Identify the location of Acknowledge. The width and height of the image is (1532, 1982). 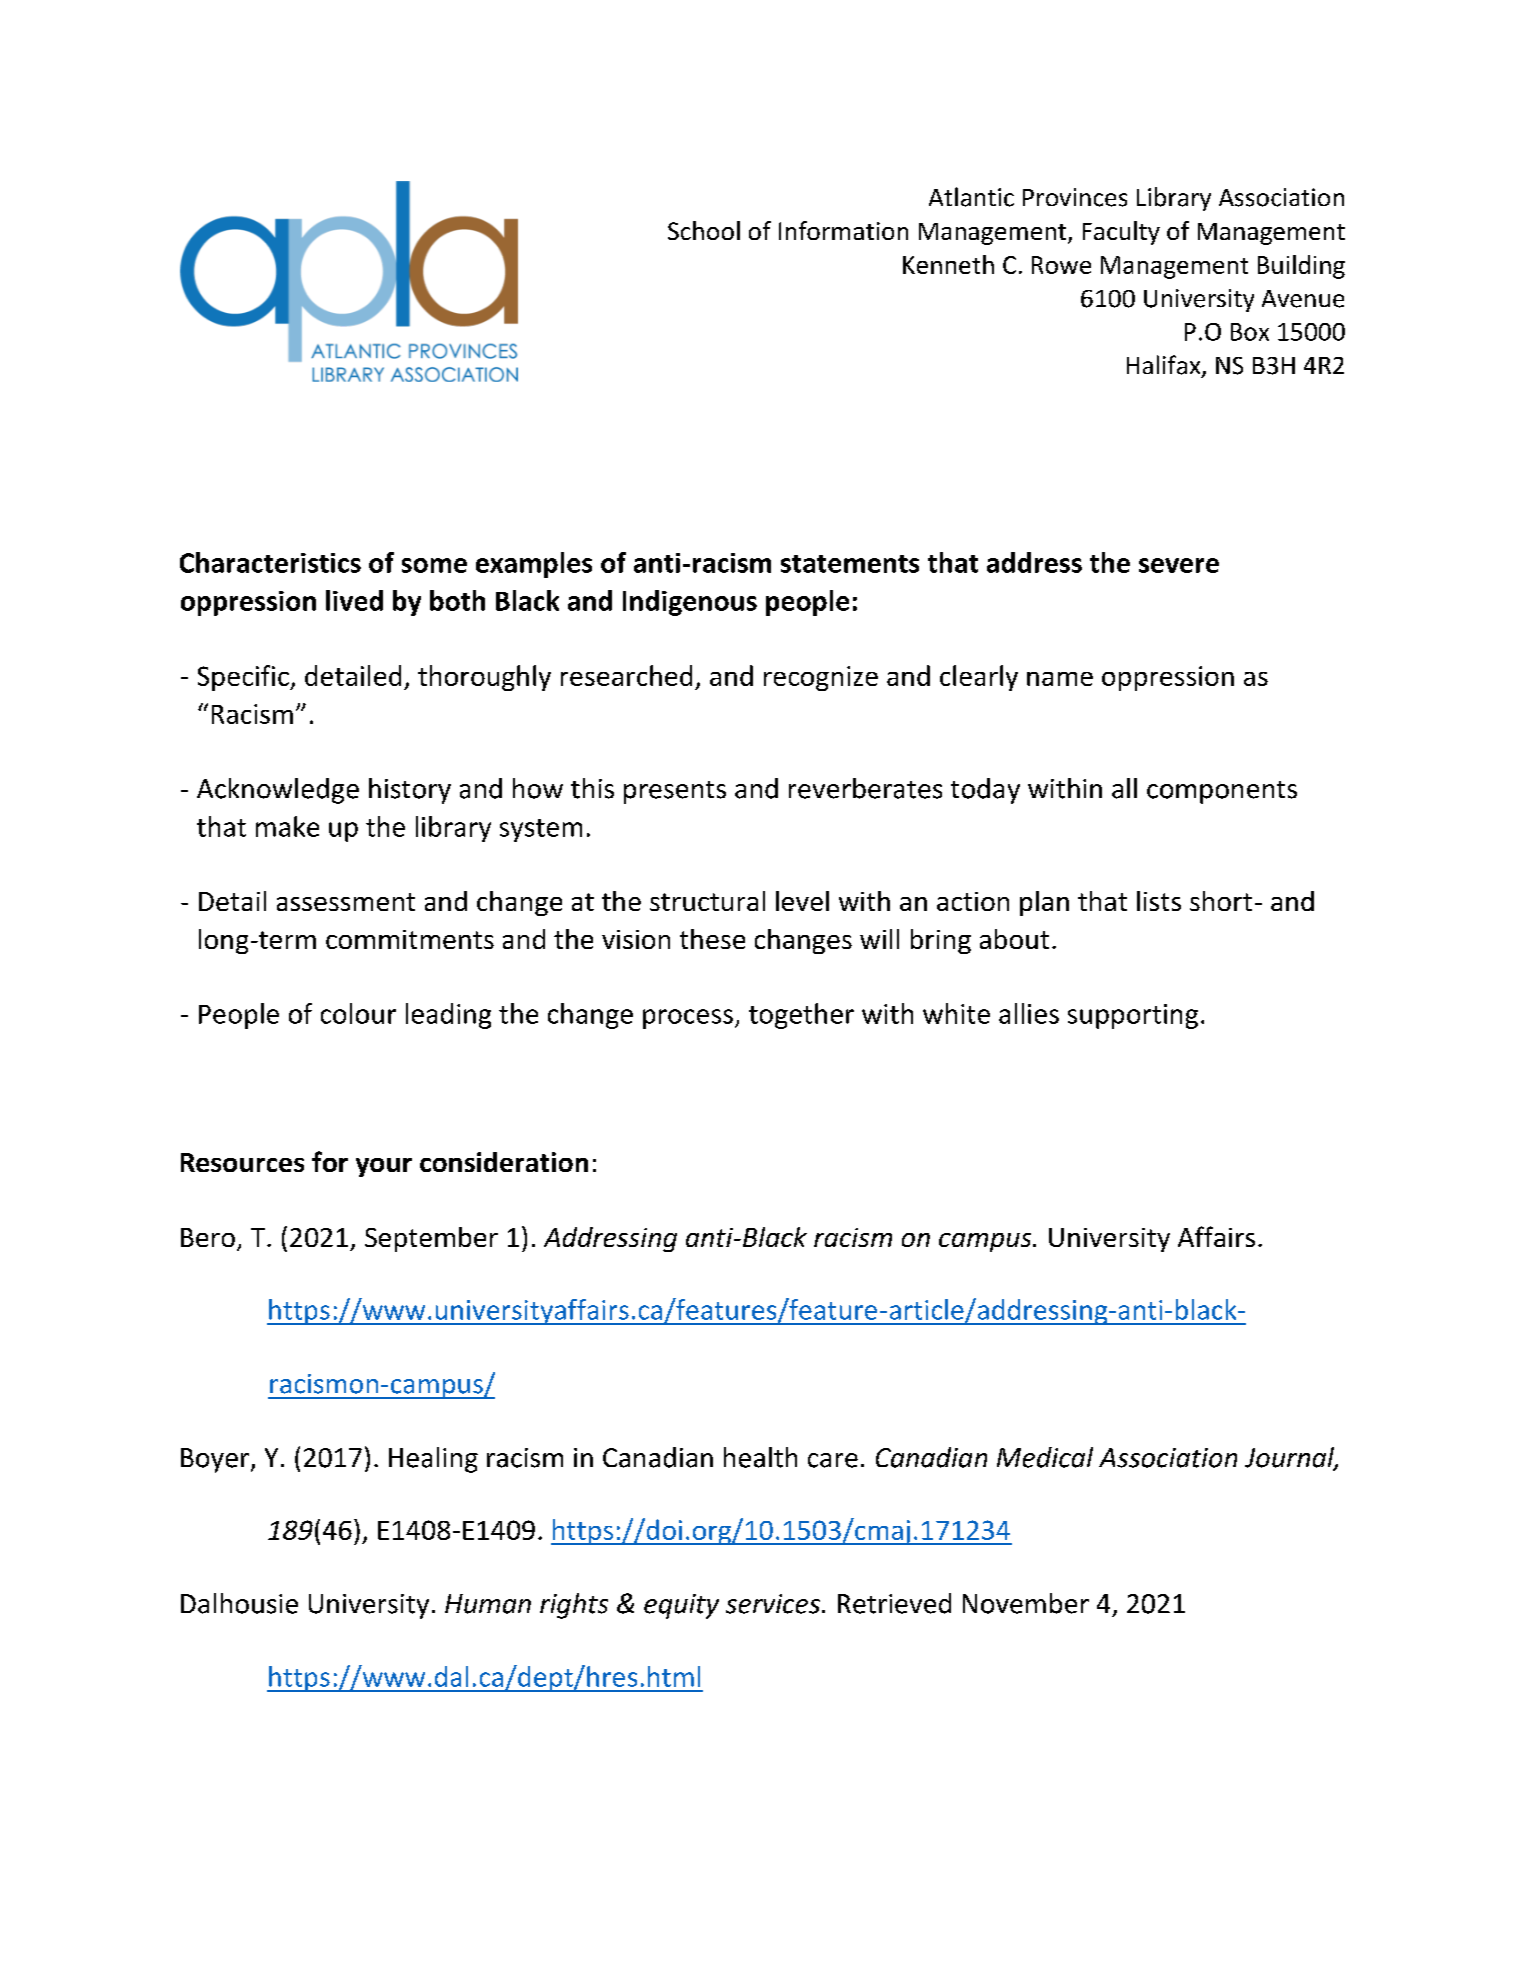
(278, 791).
